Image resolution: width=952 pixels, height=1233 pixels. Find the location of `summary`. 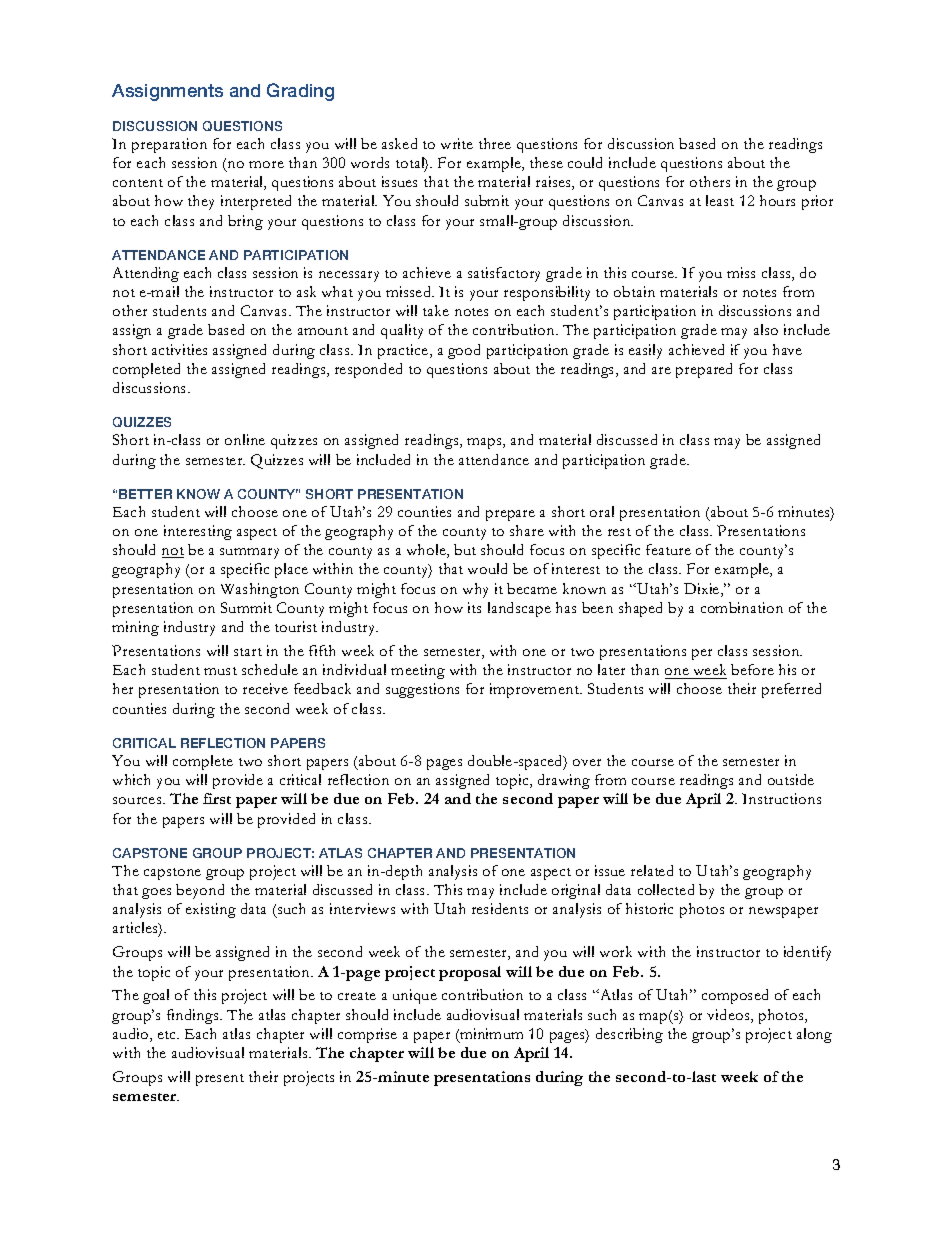

summary is located at coordinates (249, 553).
